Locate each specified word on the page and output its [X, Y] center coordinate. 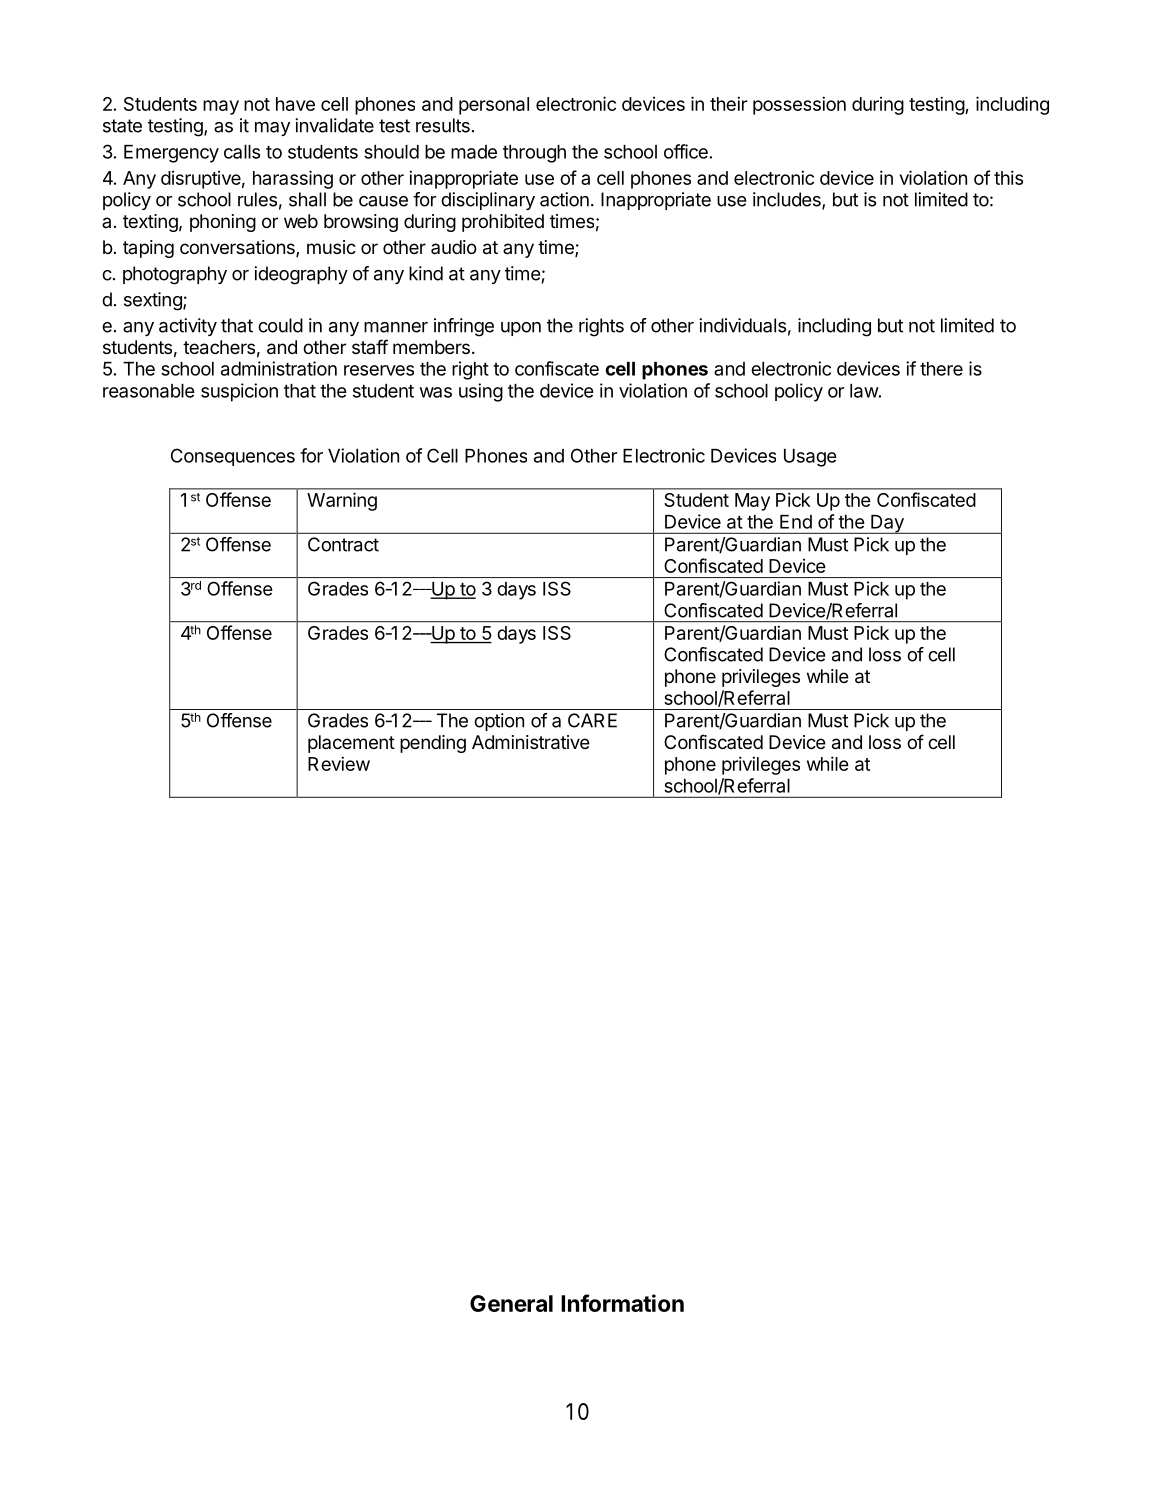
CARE [592, 720]
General [511, 1303]
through [534, 154]
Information [622, 1303]
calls [242, 152]
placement [351, 744]
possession [799, 105]
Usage [810, 458]
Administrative [531, 742]
